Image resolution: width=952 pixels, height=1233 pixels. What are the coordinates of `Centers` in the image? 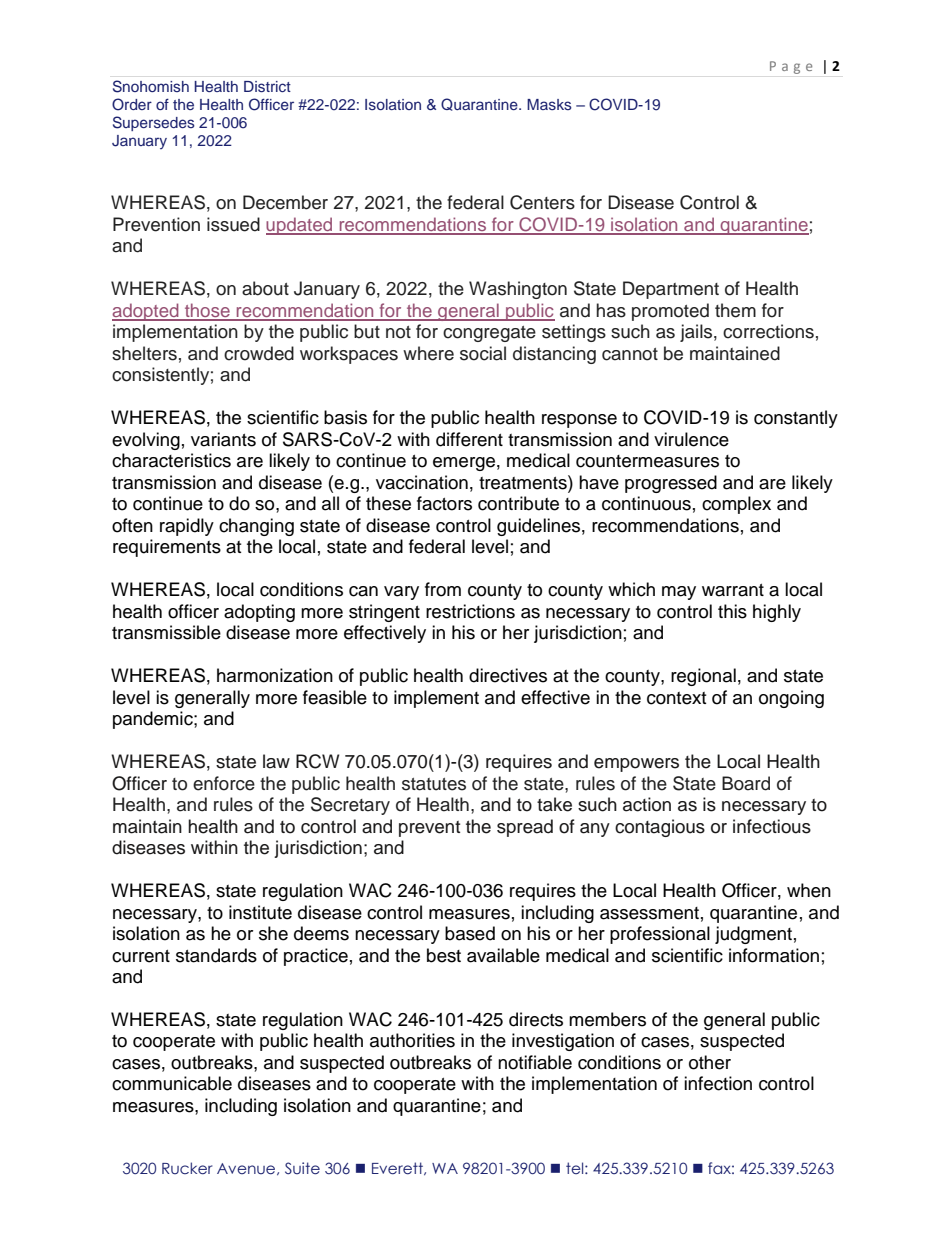 It's located at (542, 202).
